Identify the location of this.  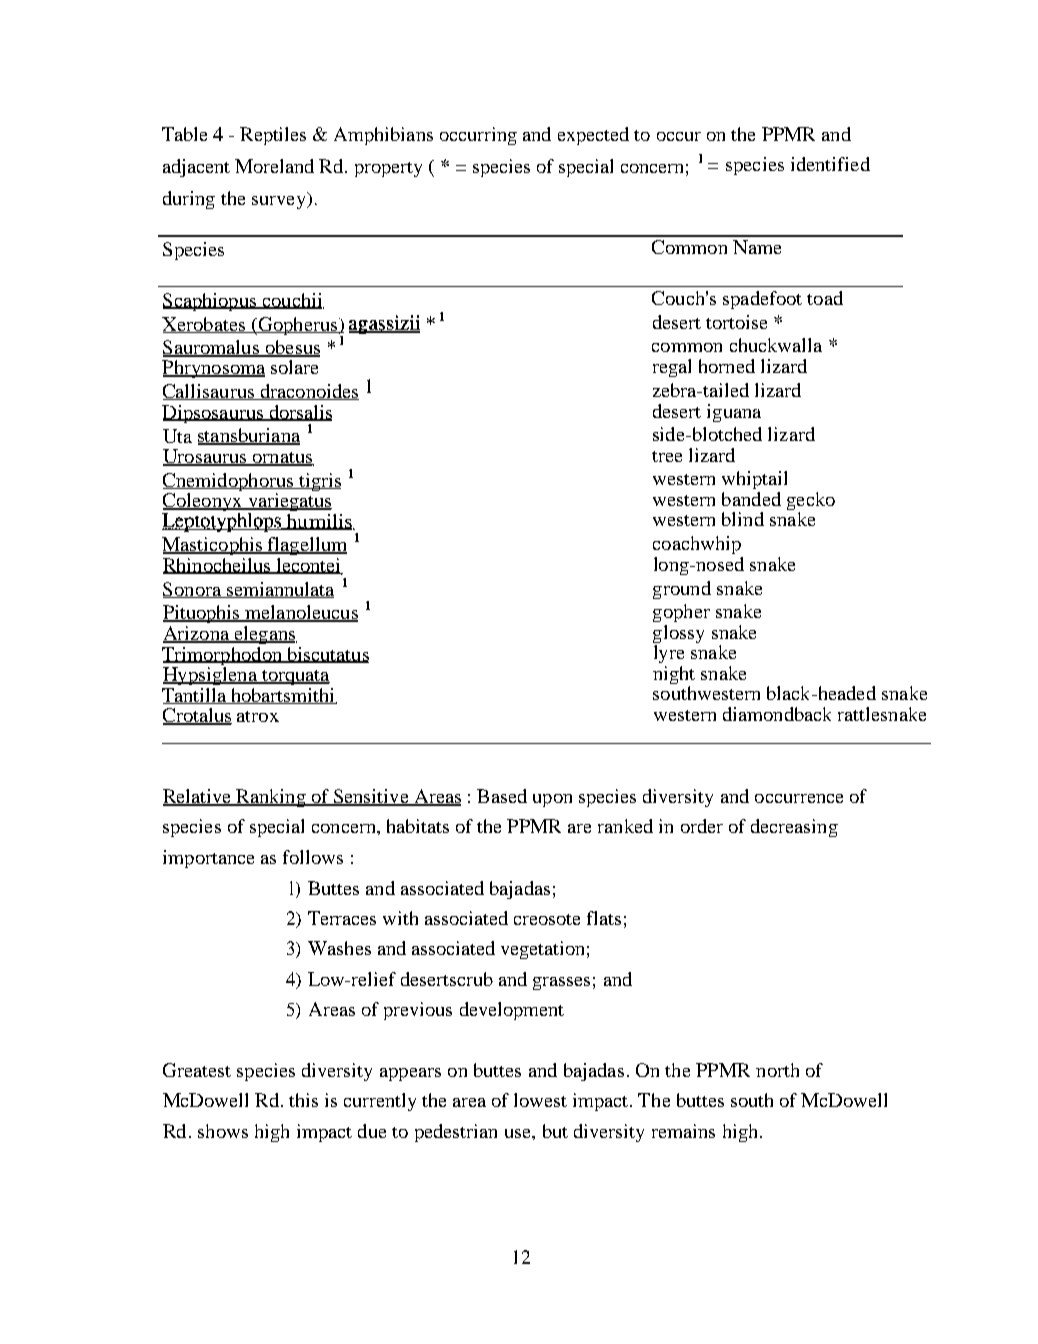
(303, 1100).
